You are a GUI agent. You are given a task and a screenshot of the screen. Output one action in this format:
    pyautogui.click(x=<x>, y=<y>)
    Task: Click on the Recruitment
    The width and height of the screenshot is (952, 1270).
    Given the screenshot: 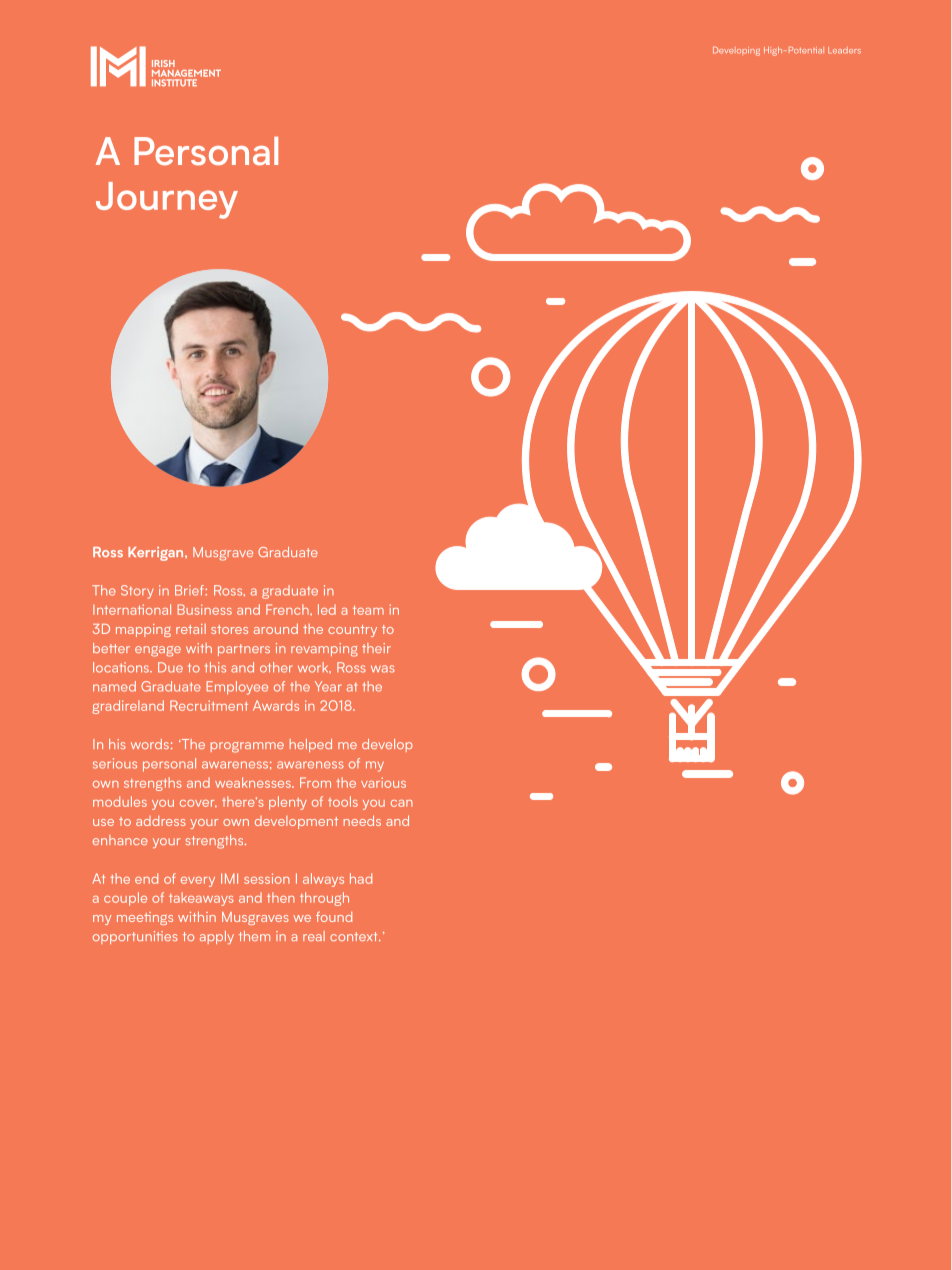 What is the action you would take?
    pyautogui.click(x=209, y=705)
